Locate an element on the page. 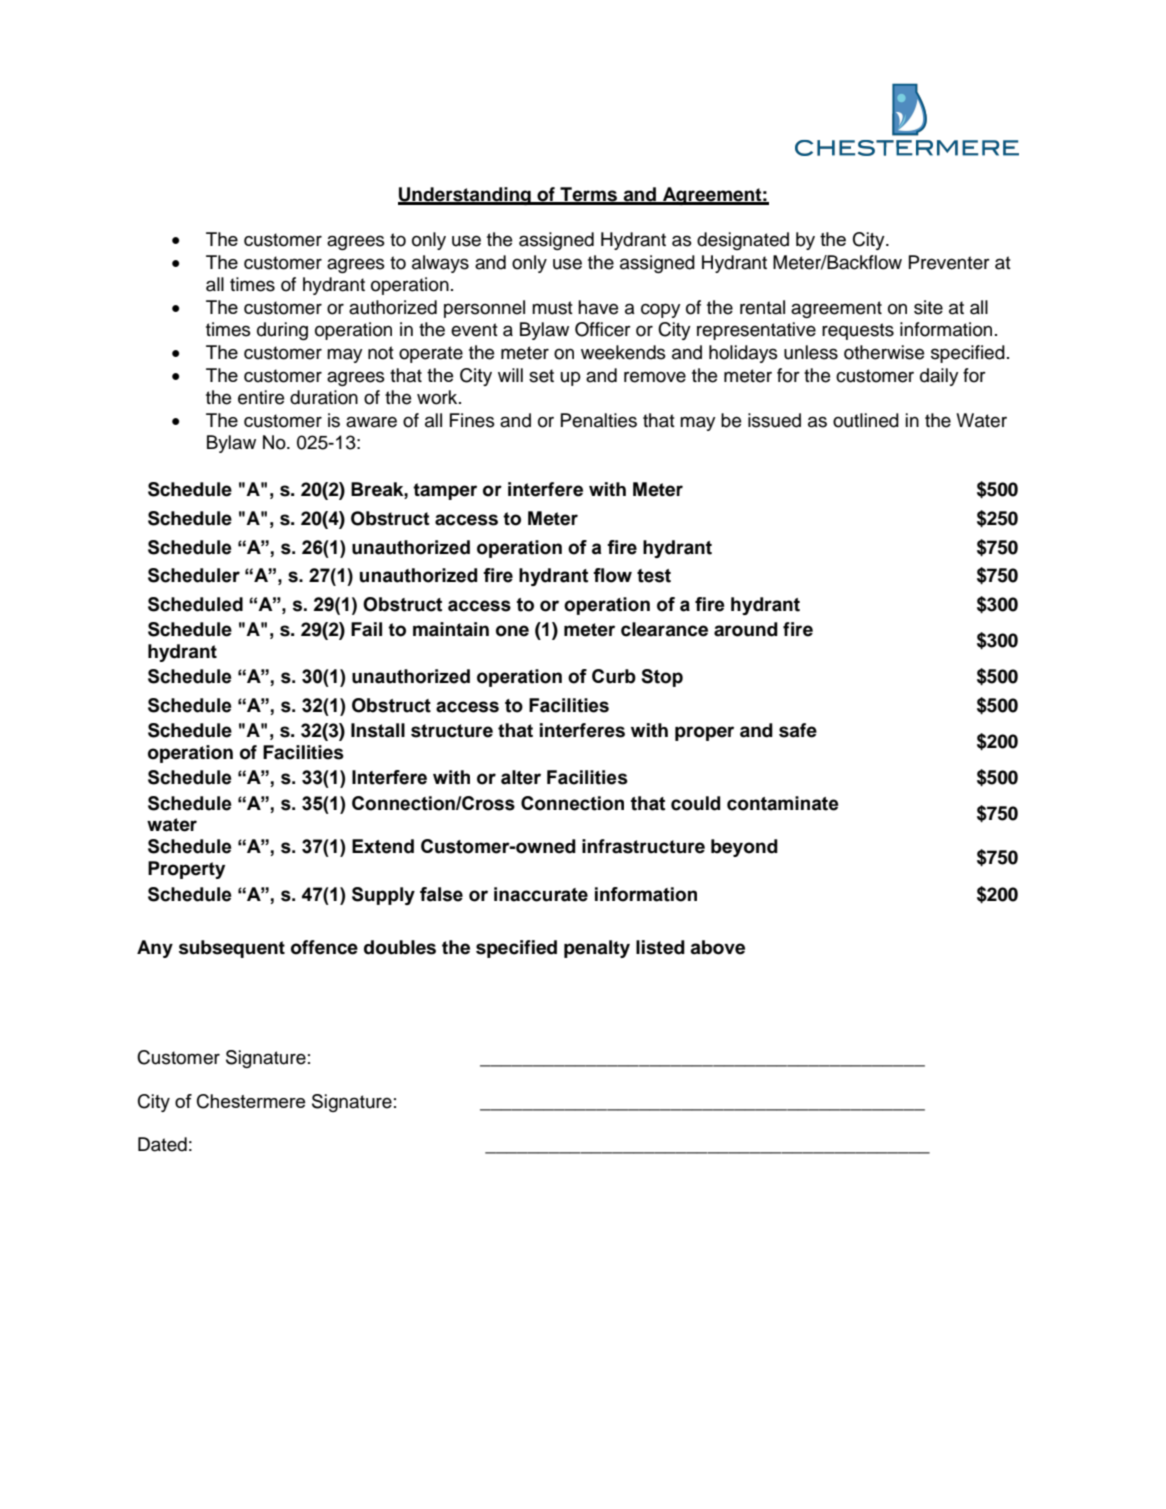 This image has height=1509, width=1166. Penalties is located at coordinates (599, 420).
